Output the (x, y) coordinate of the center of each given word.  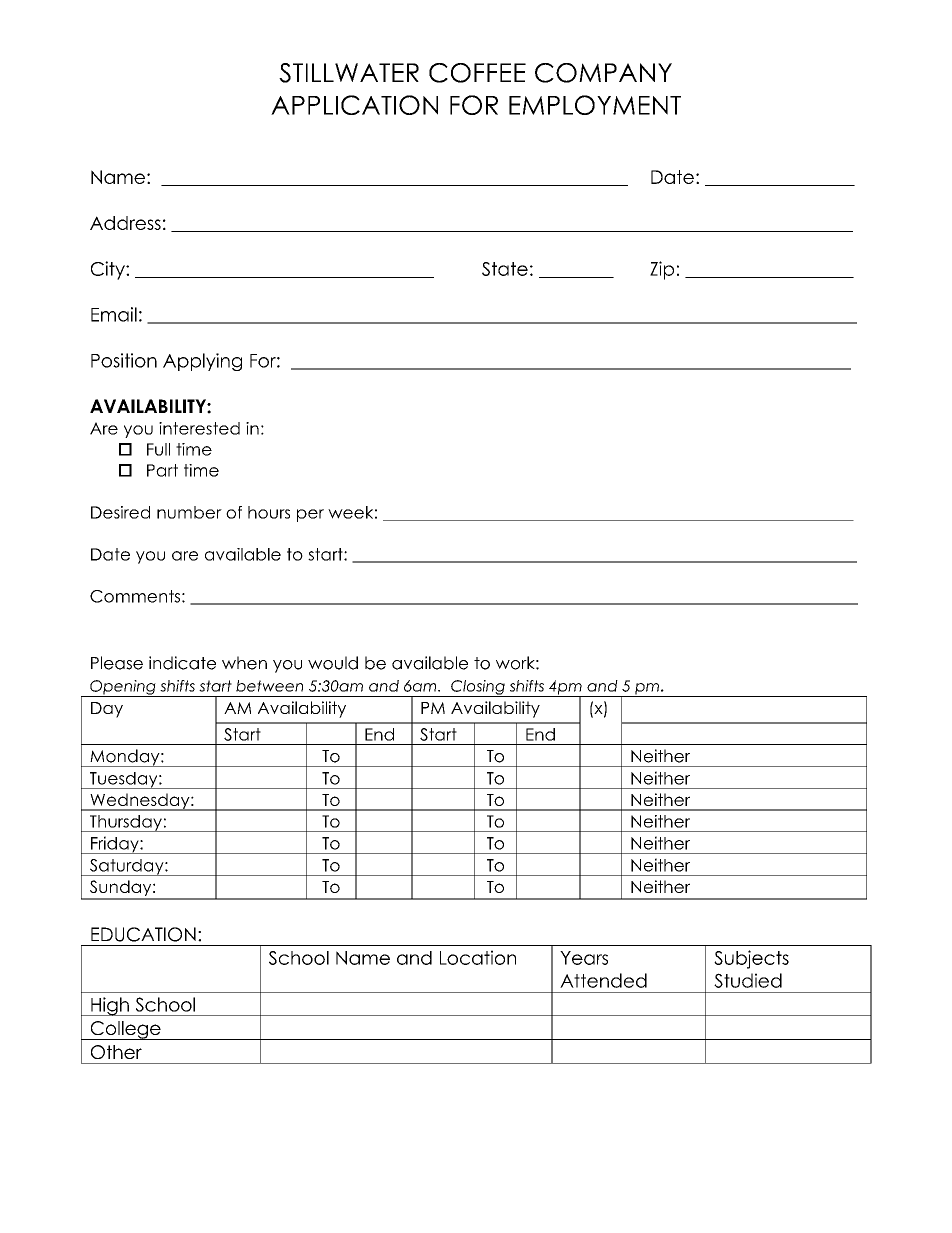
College (125, 1030)
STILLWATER (349, 73)
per (310, 515)
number (189, 512)
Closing (478, 688)
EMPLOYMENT (595, 105)
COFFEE (477, 73)
